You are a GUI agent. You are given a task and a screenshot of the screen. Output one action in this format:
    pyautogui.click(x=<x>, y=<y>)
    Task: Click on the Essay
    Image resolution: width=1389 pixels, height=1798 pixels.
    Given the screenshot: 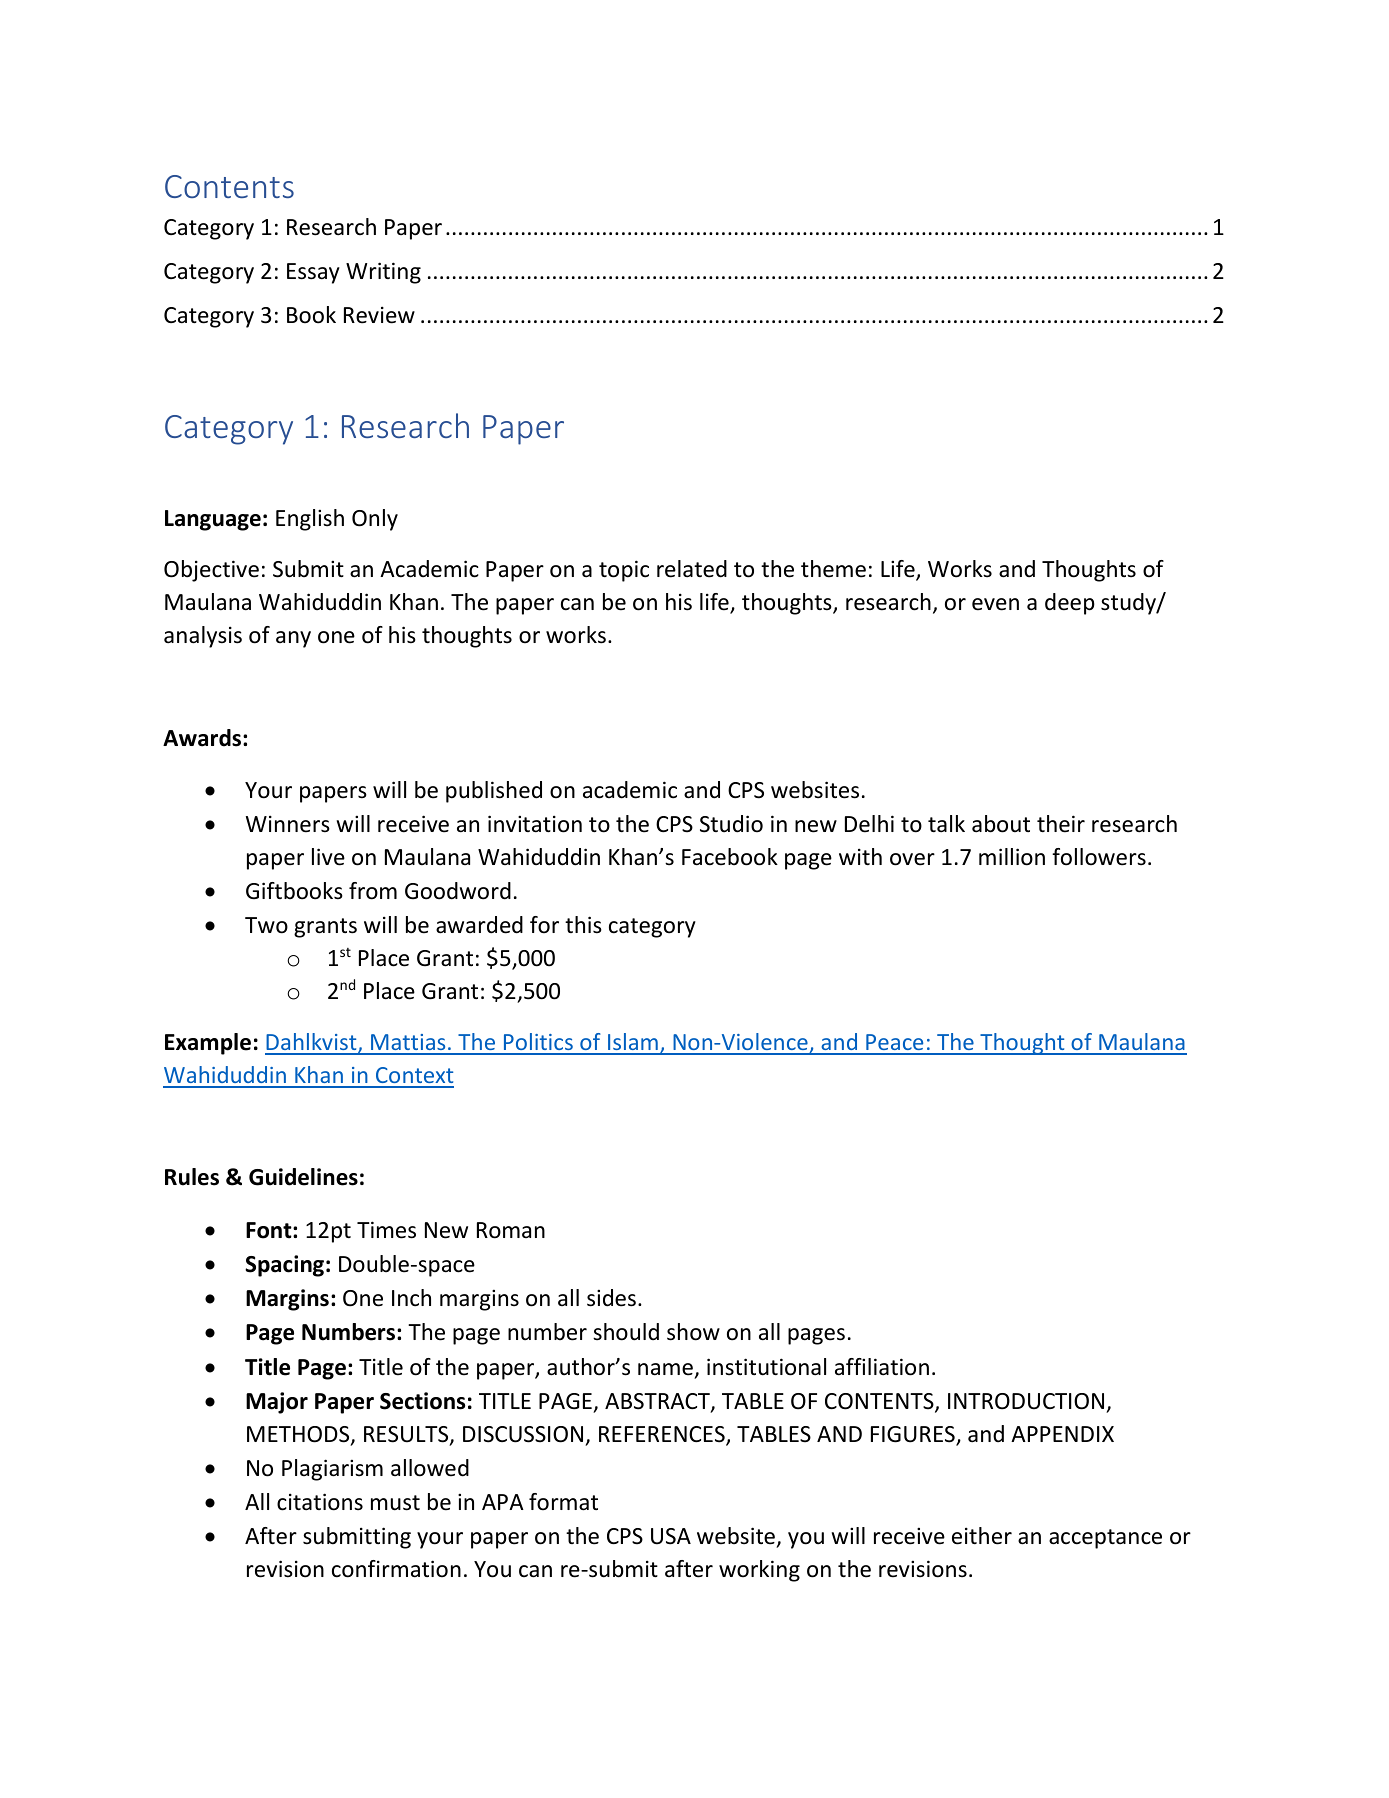 What is the action you would take?
    pyautogui.click(x=313, y=273)
